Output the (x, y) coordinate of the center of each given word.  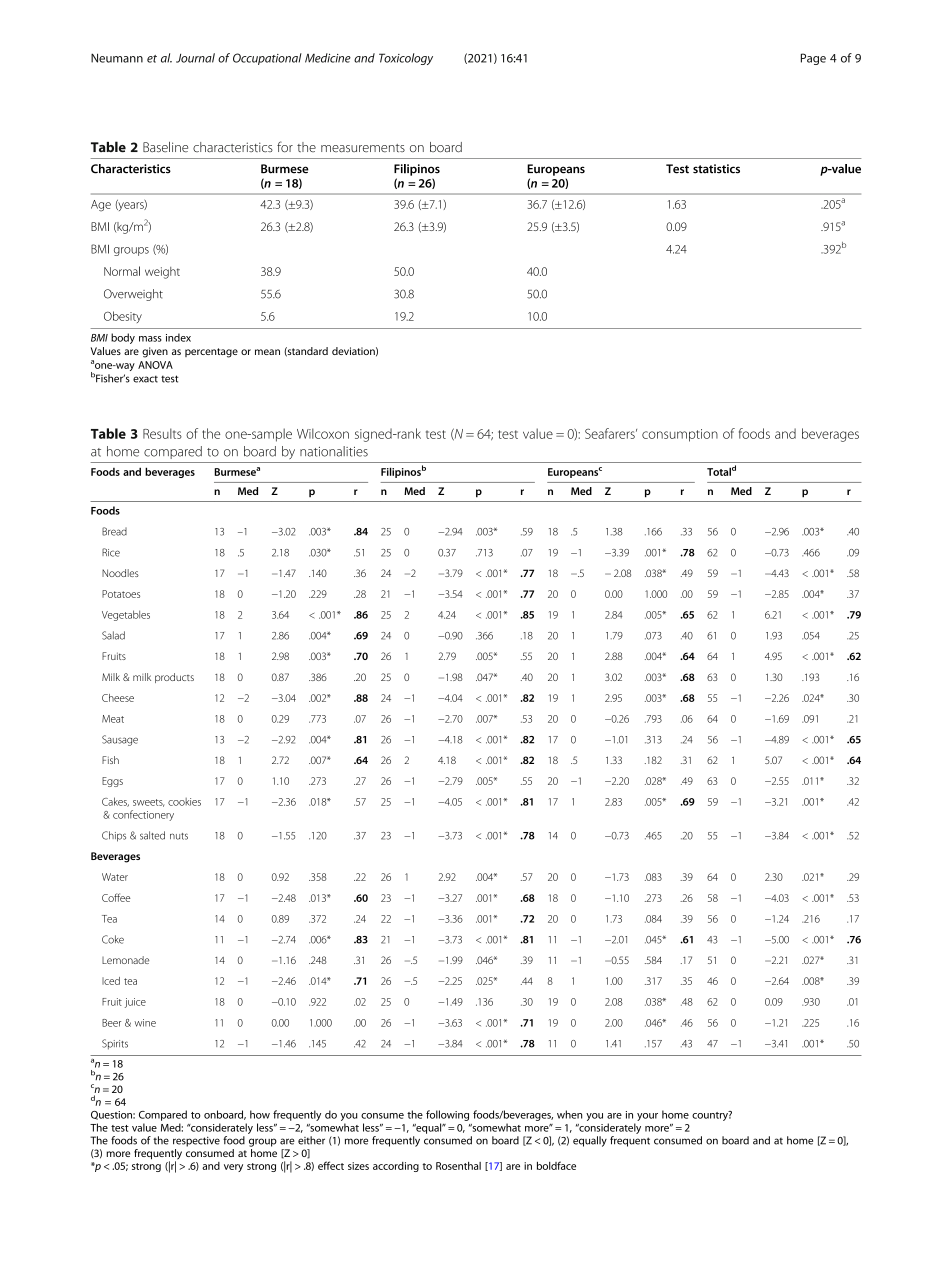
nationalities (334, 451)
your (647, 1117)
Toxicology (406, 59)
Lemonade (125, 960)
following (447, 1115)
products (174, 678)
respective (196, 1141)
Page (813, 59)
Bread (114, 531)
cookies (184, 802)
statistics (716, 169)
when (569, 1114)
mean (267, 352)
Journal (195, 58)
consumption (680, 435)
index (178, 337)
